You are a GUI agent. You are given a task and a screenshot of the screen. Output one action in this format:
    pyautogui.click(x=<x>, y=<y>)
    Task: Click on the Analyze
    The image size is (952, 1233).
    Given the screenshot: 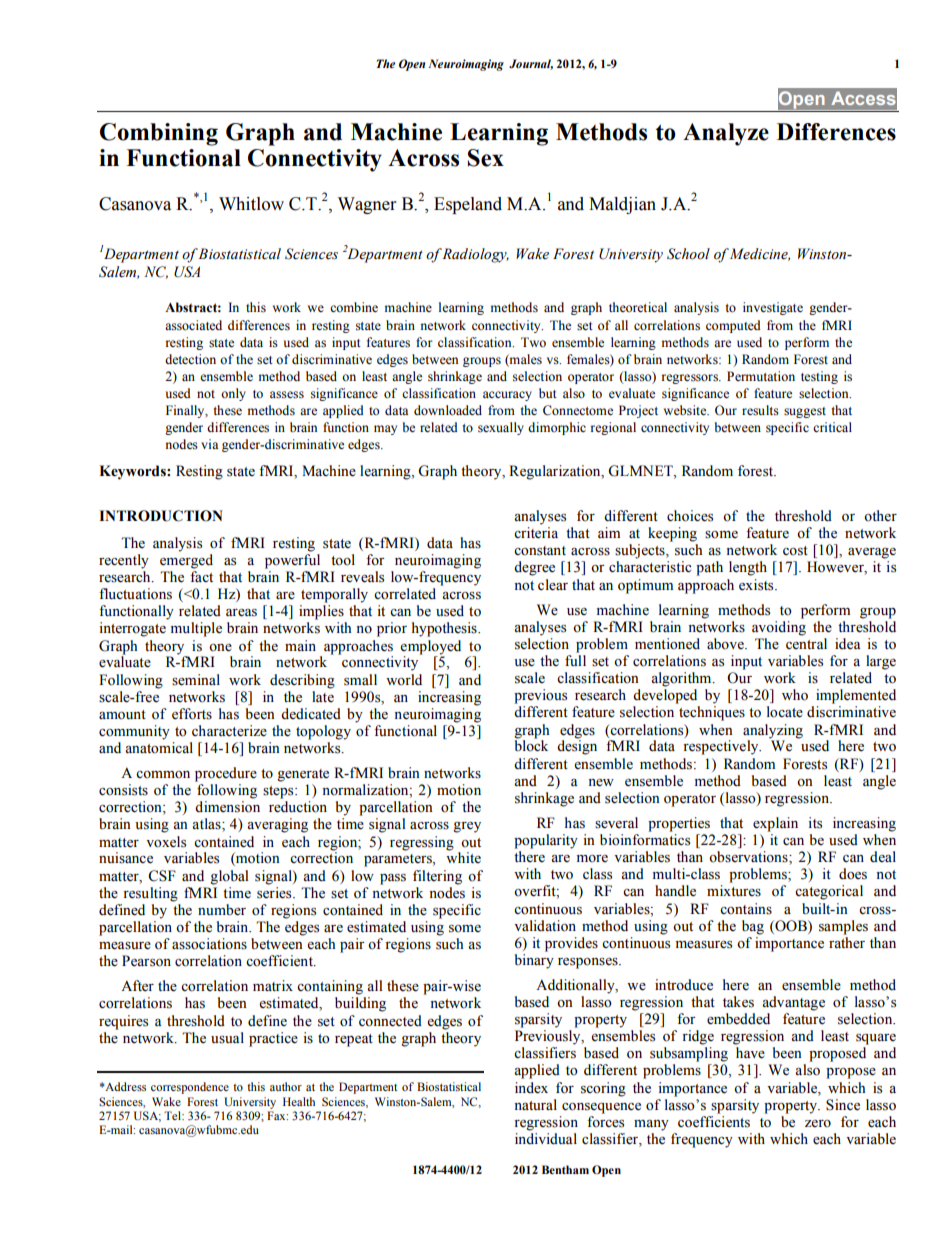 What is the action you would take?
    pyautogui.click(x=726, y=134)
